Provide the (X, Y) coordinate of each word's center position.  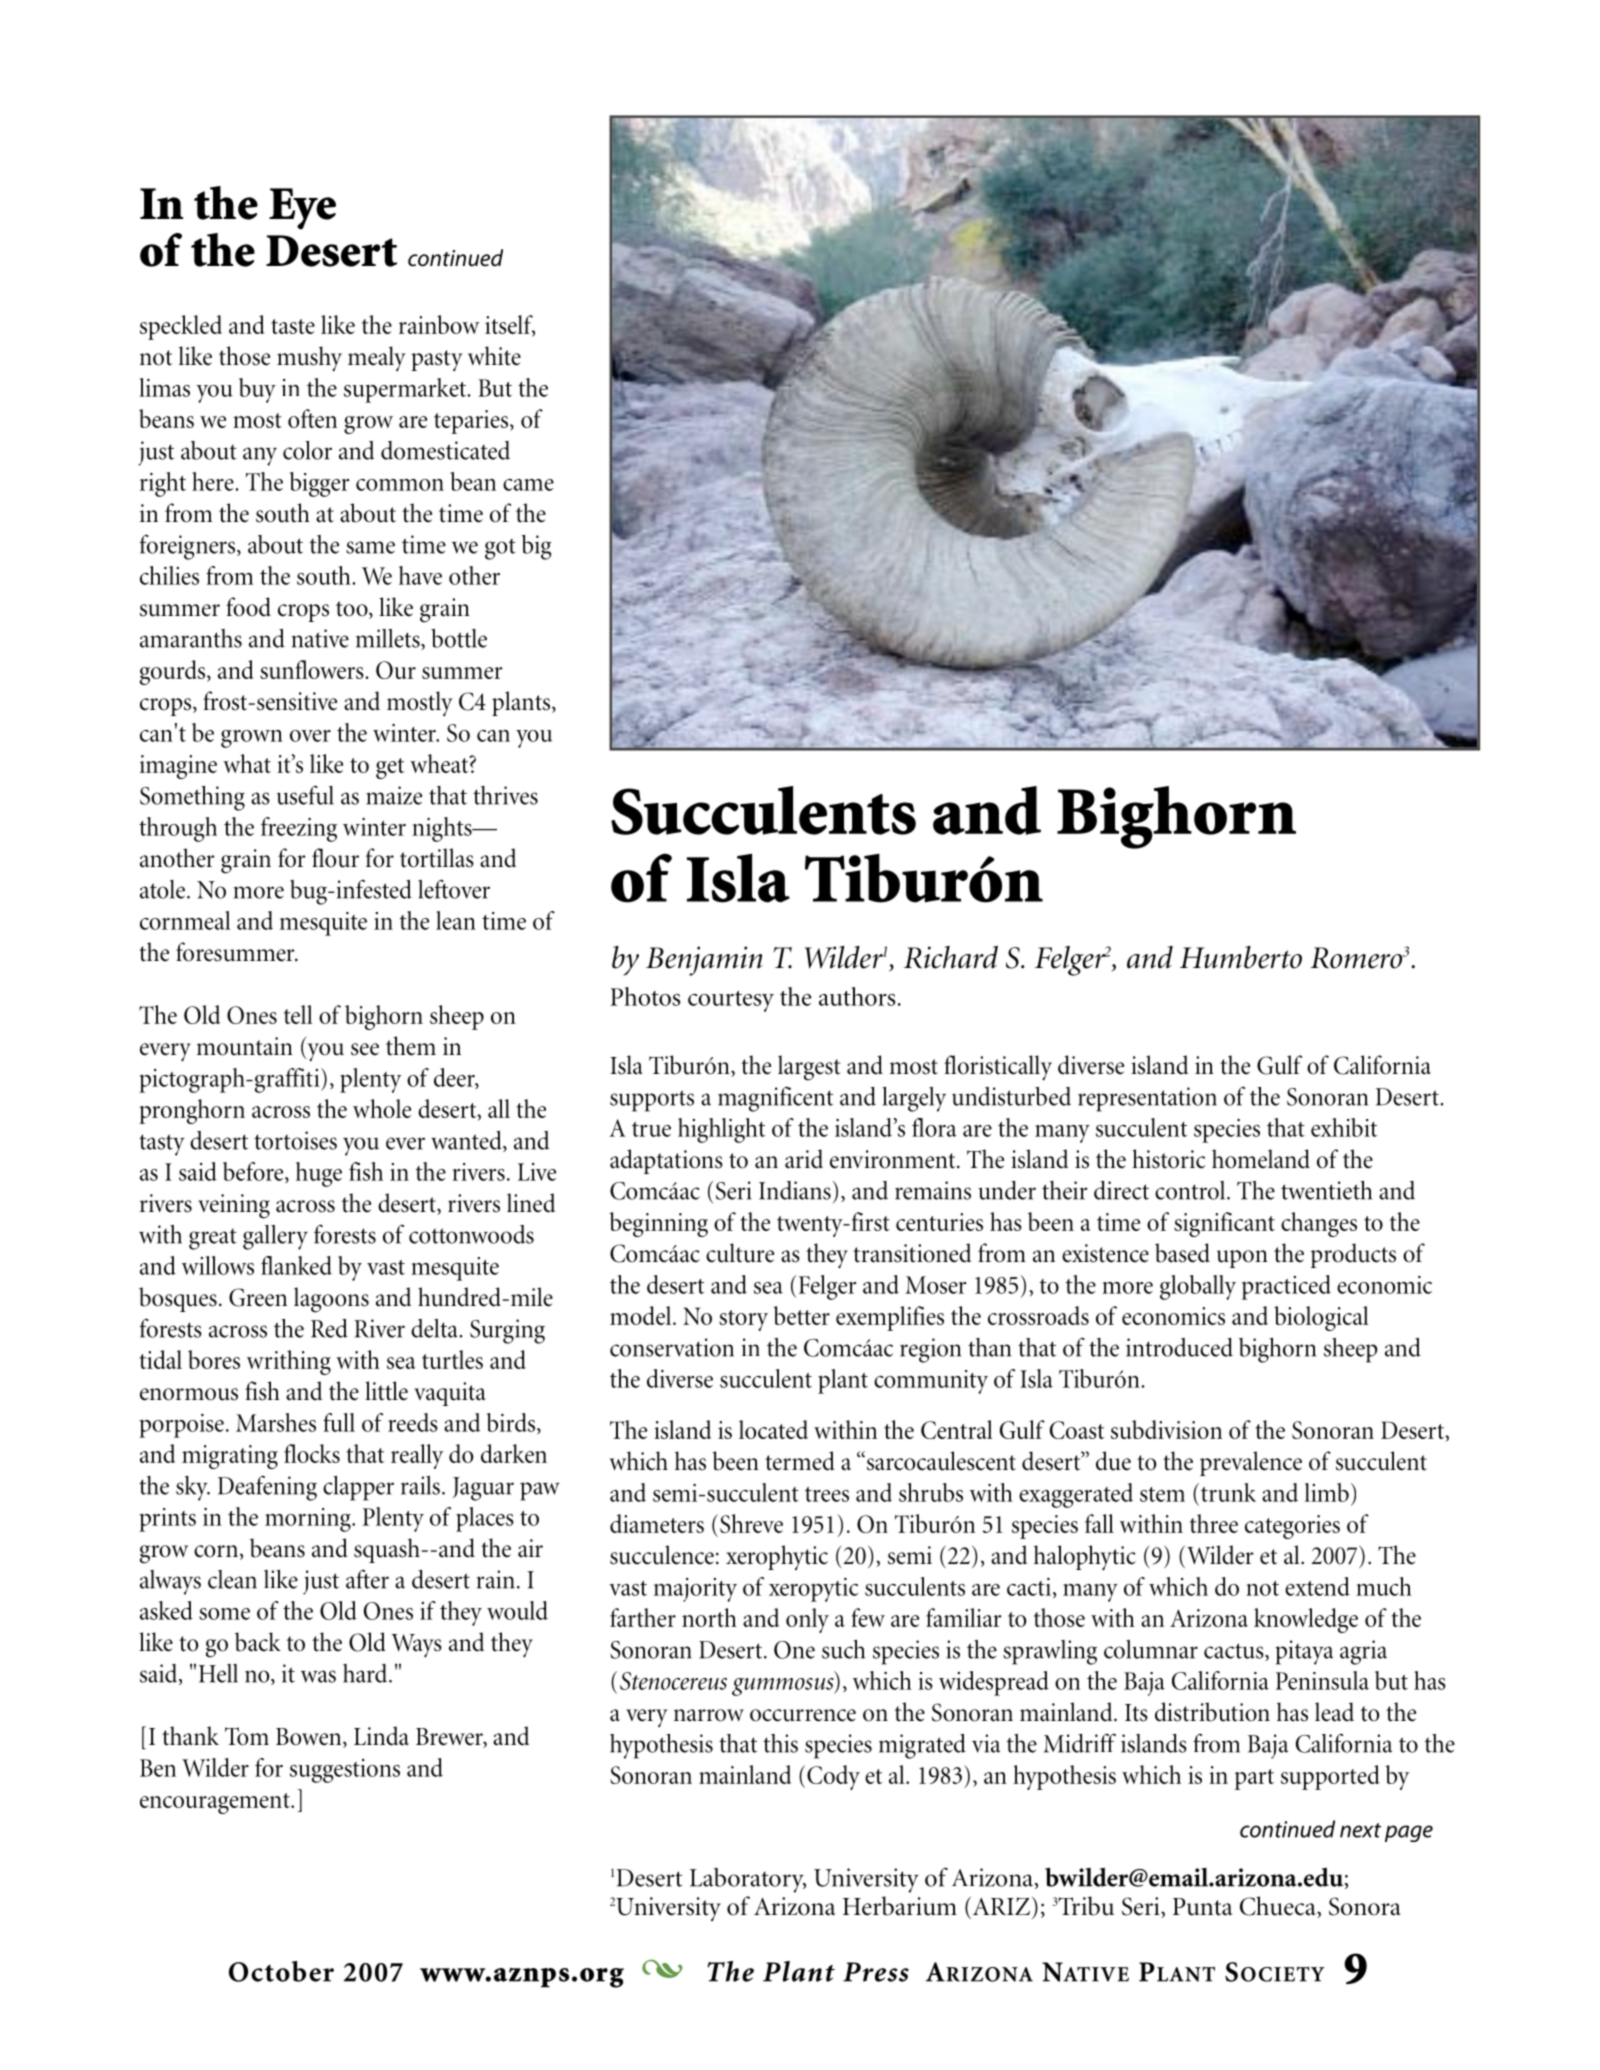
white (494, 356)
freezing (299, 829)
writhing (289, 1362)
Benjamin (704, 961)
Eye (302, 209)
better (801, 1315)
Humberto (1241, 957)
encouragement (216, 1803)
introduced (1179, 1347)
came (528, 485)
